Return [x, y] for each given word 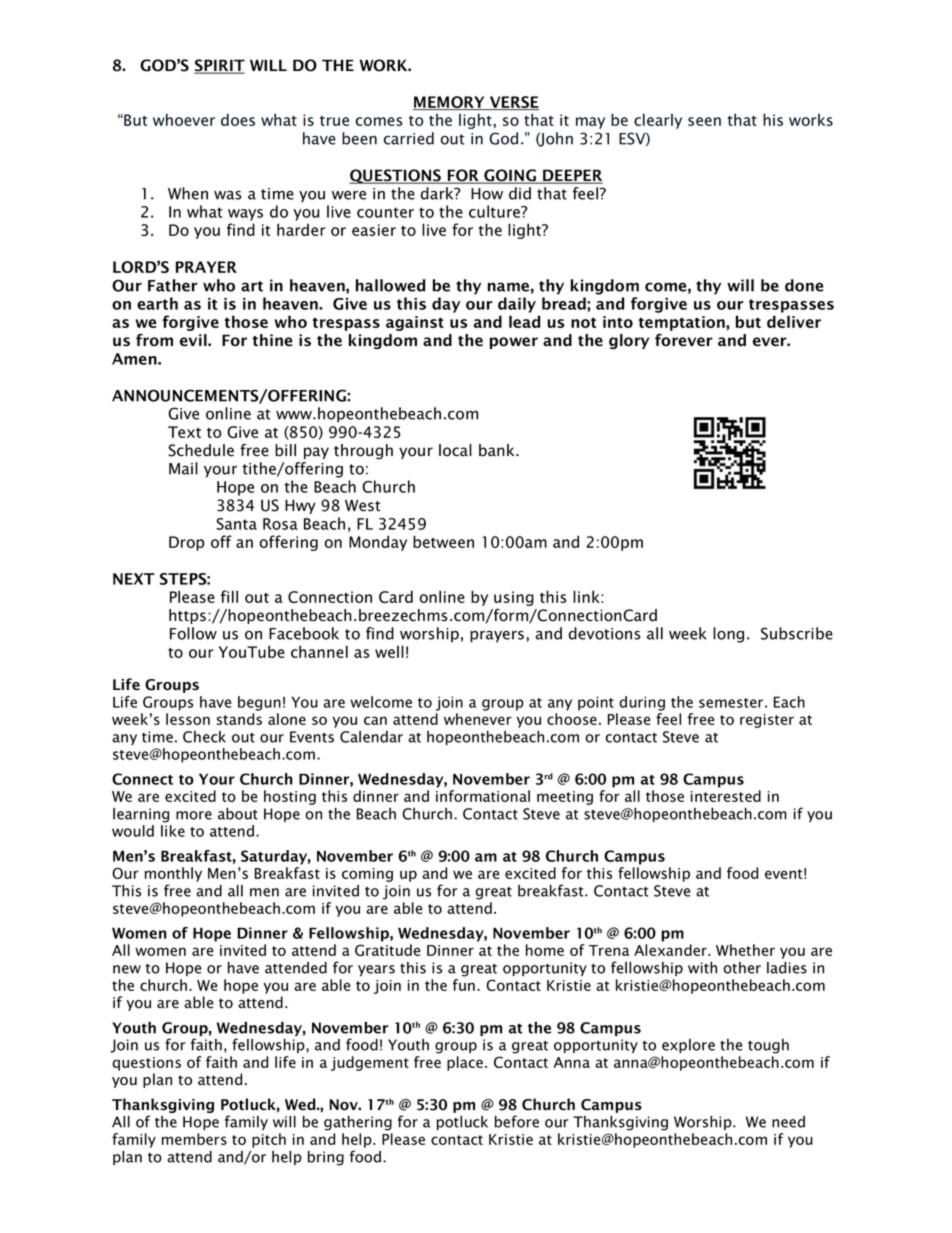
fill [229, 596]
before [517, 1121]
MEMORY [450, 103]
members [194, 1139]
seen [704, 121]
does [238, 119]
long [728, 635]
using [514, 598]
